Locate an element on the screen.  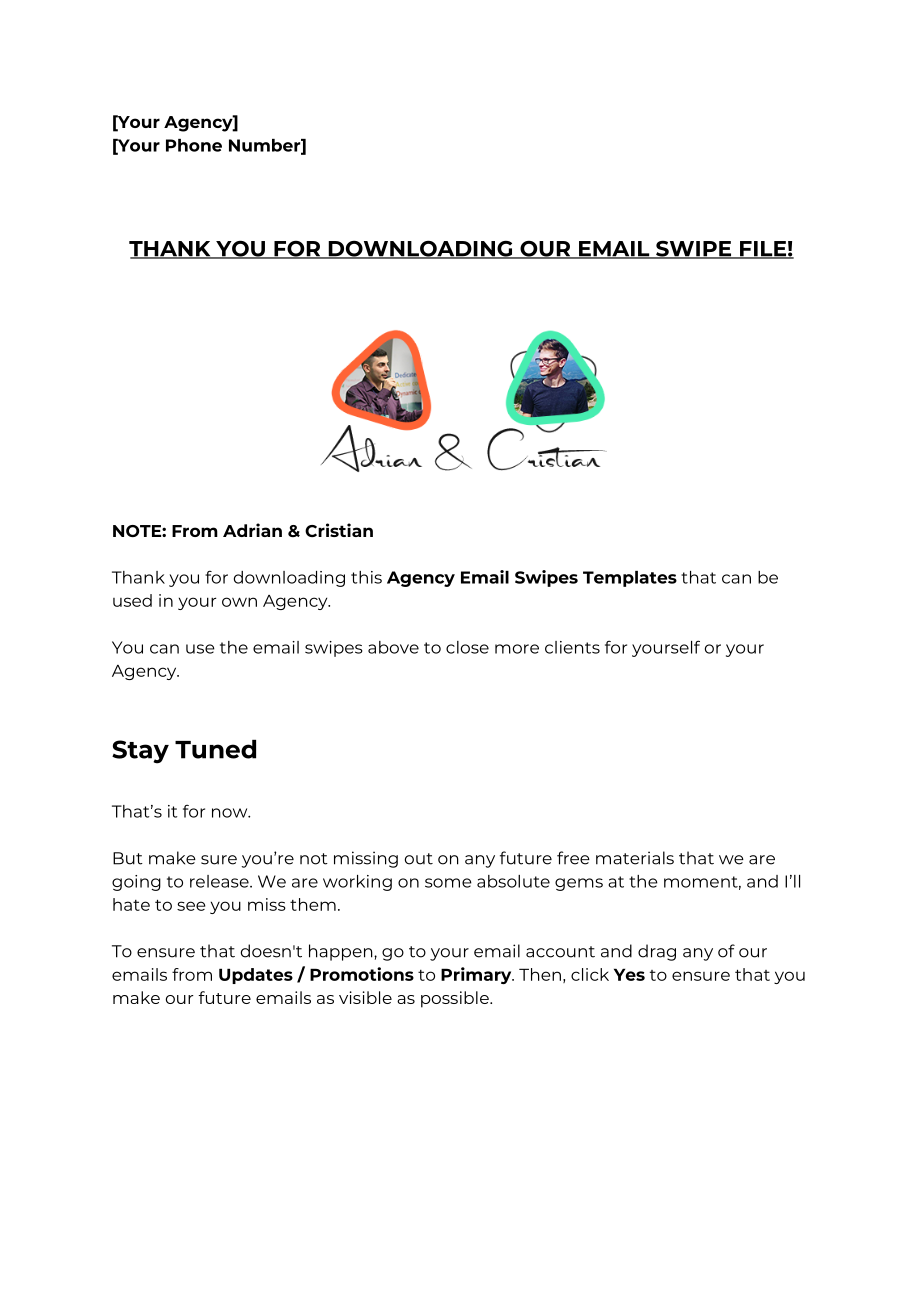
close is located at coordinates (467, 647).
